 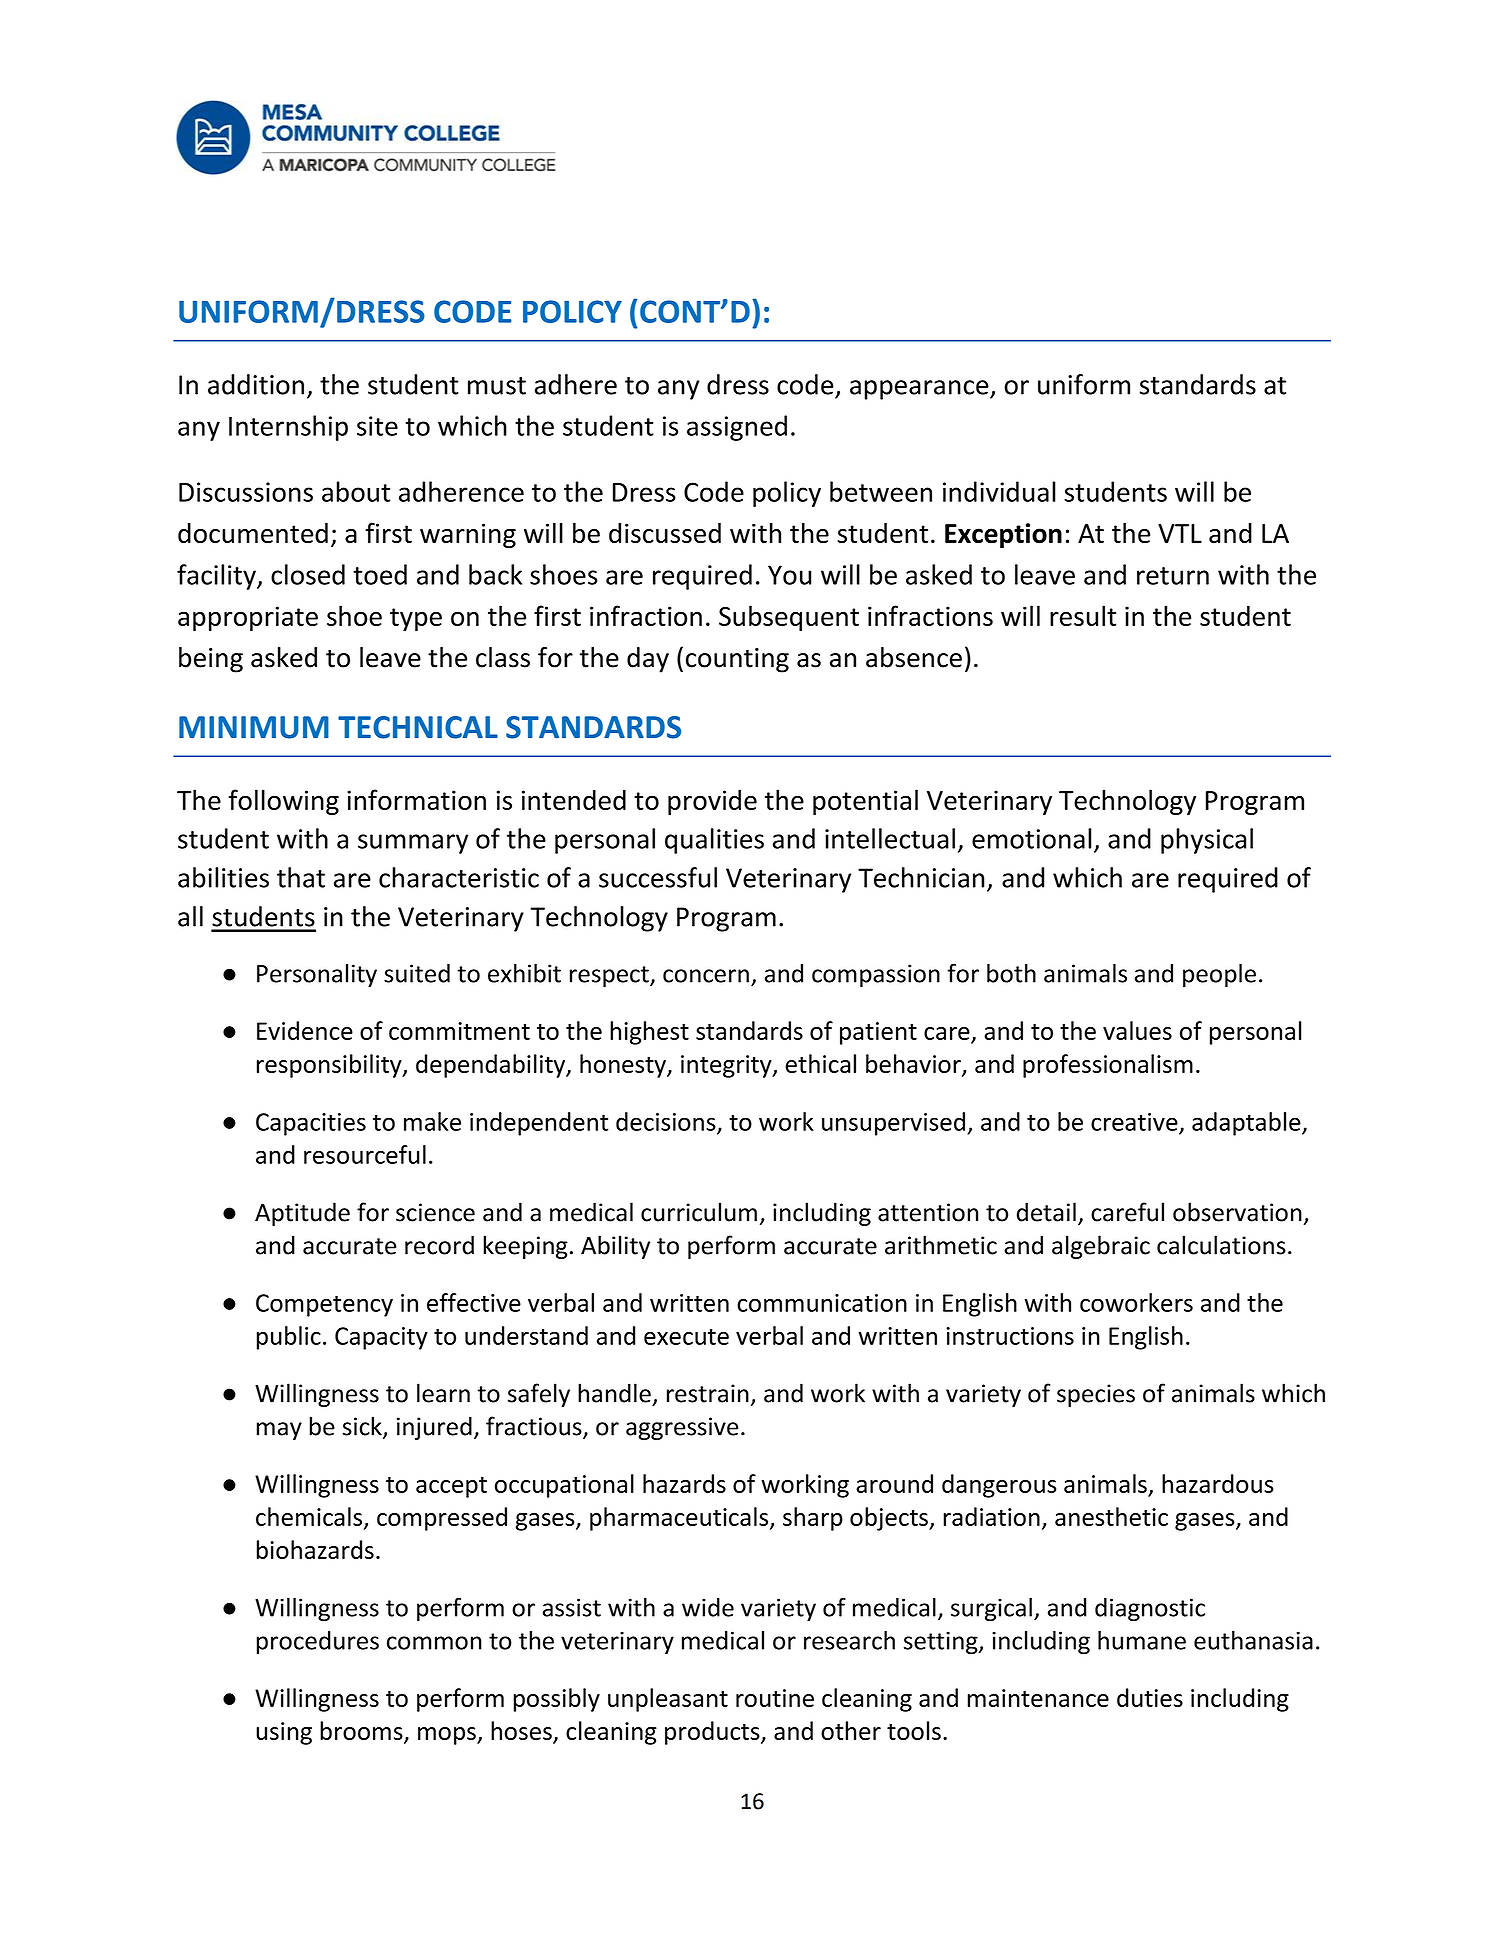 What do you see at coordinates (1108, 1066) in the screenshot?
I see `professionalism` at bounding box center [1108, 1066].
